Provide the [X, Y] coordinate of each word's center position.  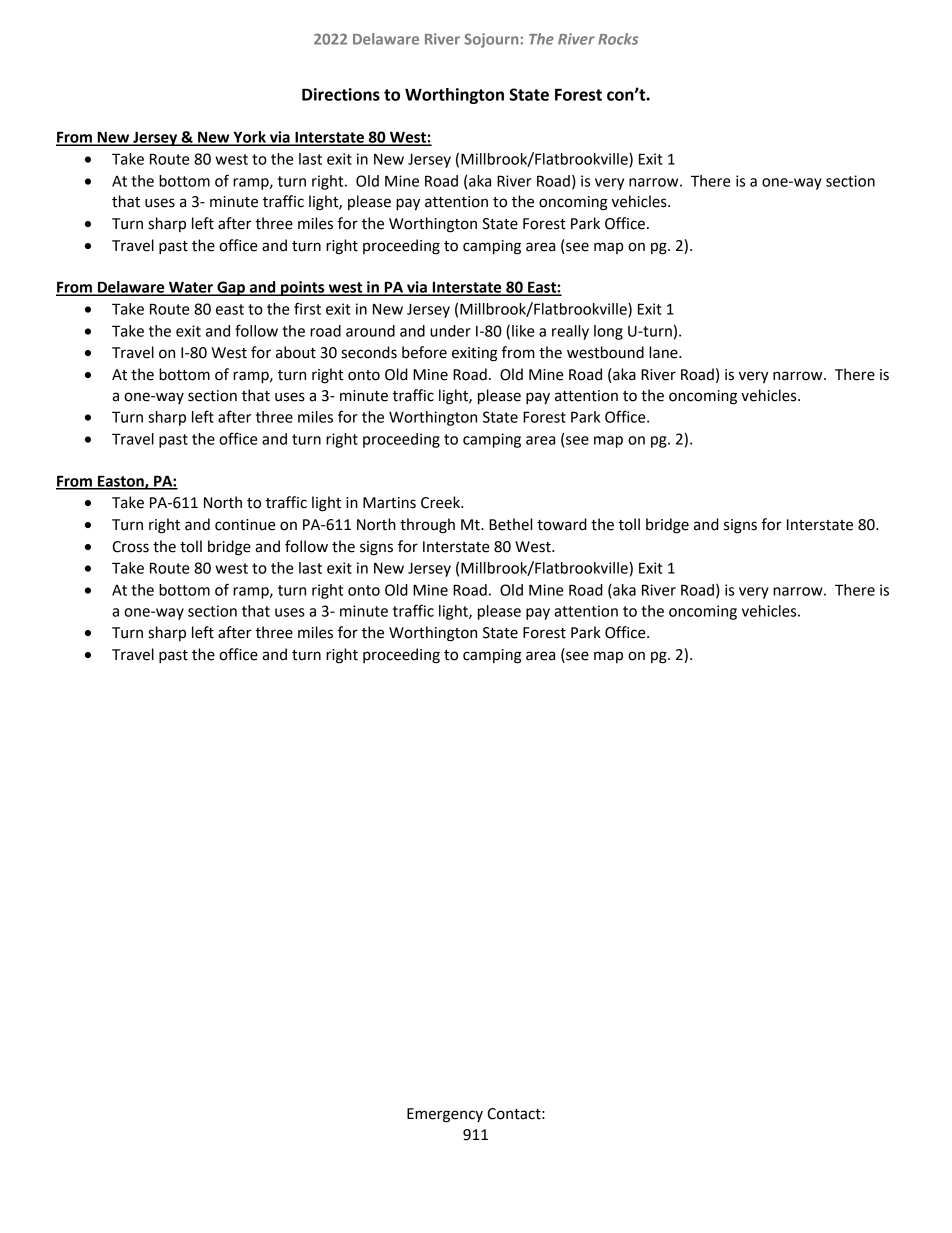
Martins [389, 503]
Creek [441, 502]
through [427, 526]
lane [664, 352]
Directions [341, 94]
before [424, 352]
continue [245, 525]
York [249, 138]
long [608, 332]
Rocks [618, 39]
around [370, 331]
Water [191, 288]
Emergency [445, 1115]
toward [562, 524]
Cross [130, 547]
